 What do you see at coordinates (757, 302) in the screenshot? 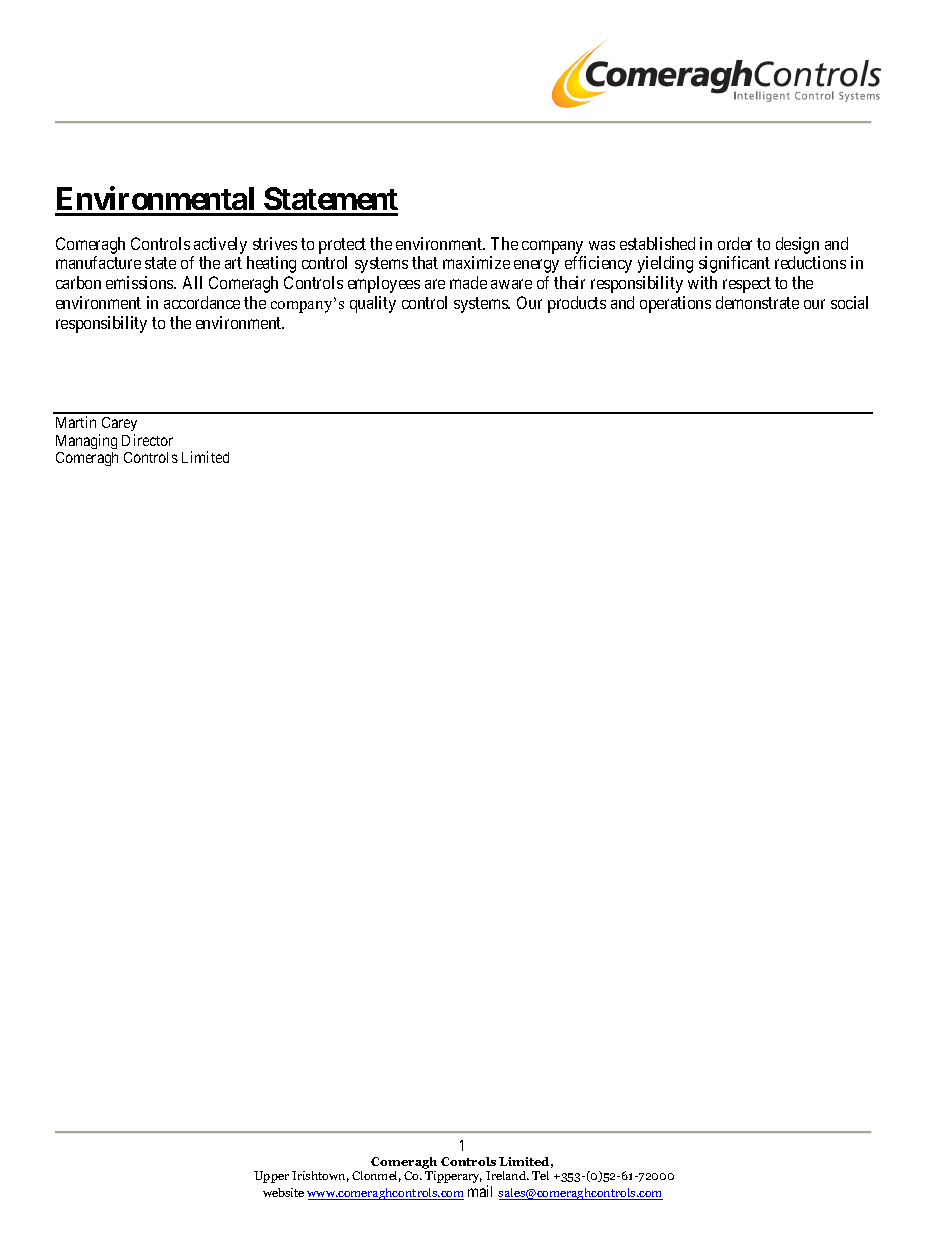
I see `demonstrate` at bounding box center [757, 302].
